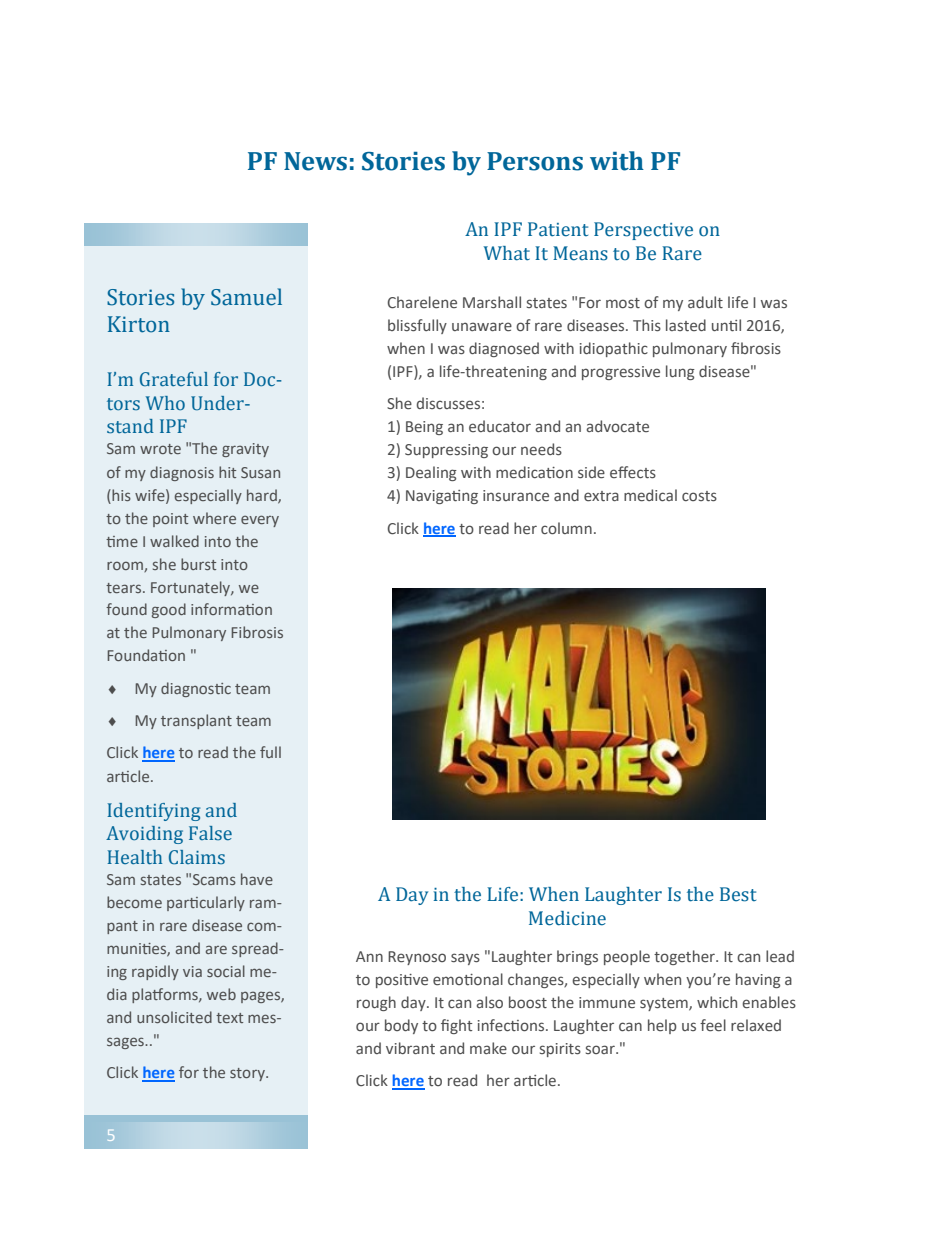  I want to click on text, so click(229, 1018).
